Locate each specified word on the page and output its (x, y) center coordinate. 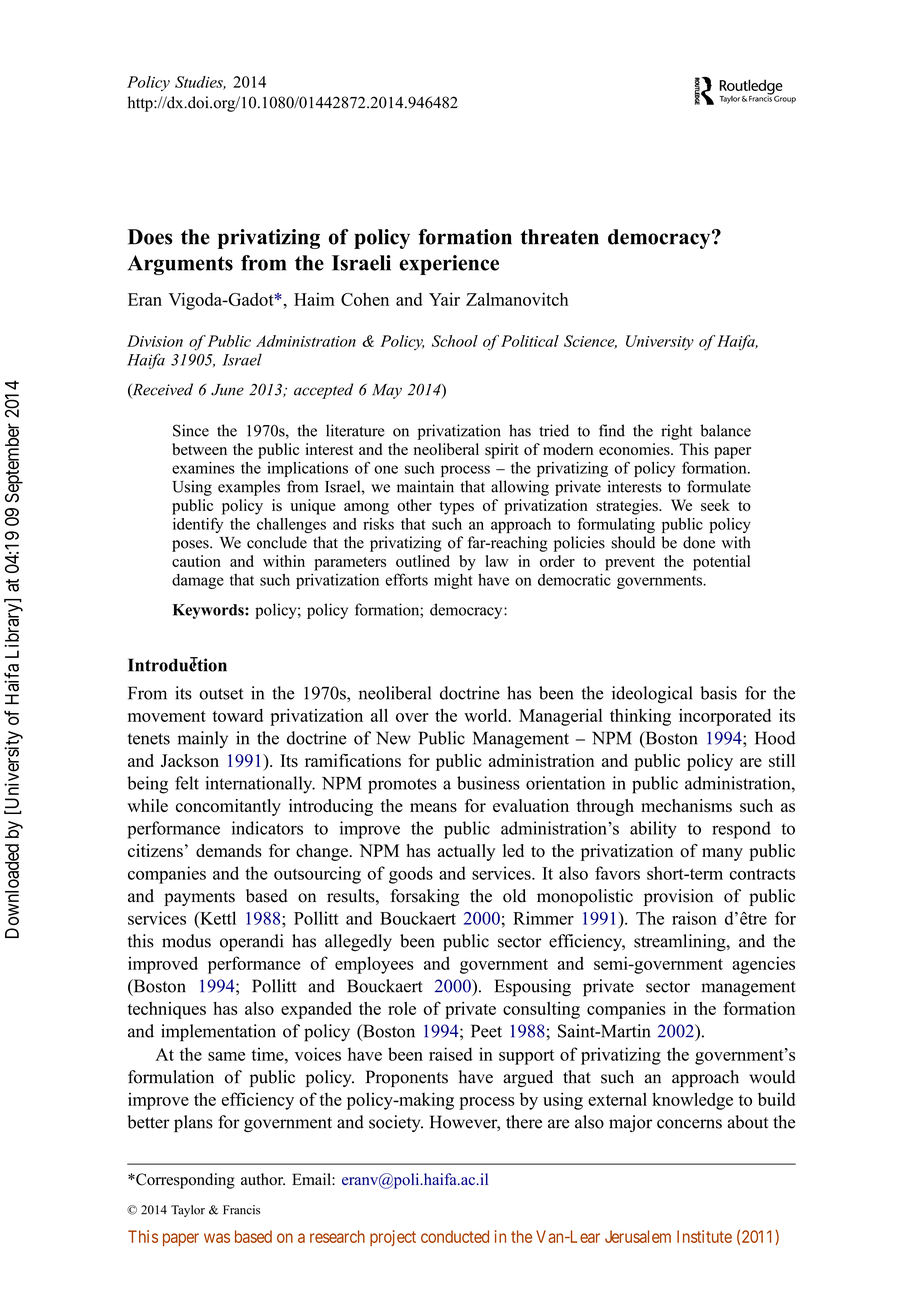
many (722, 854)
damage (198, 581)
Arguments (180, 265)
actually (466, 852)
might (453, 581)
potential (721, 563)
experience (449, 265)
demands (229, 851)
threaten (559, 237)
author (263, 1179)
